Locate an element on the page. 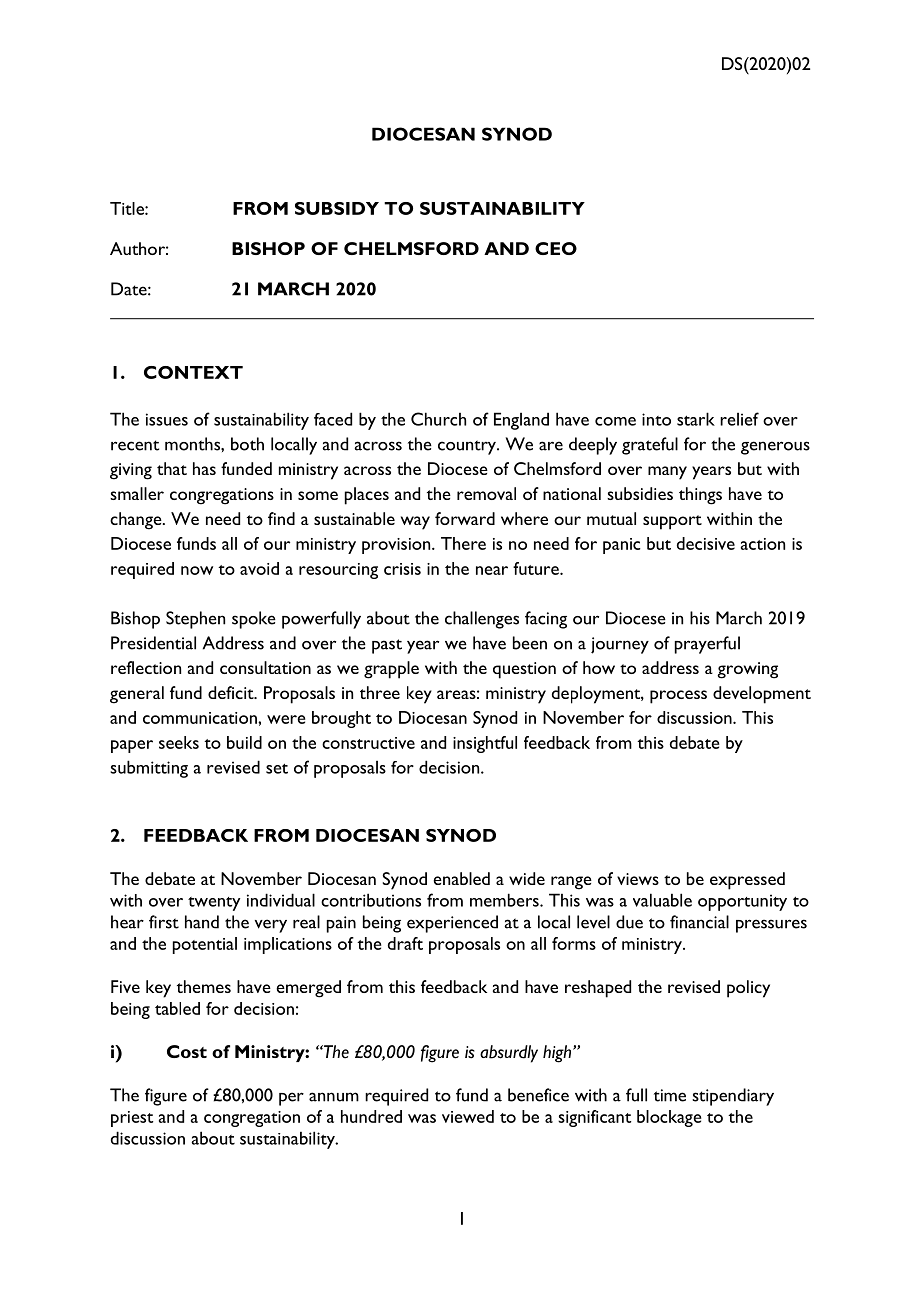 This document has height=1308, width=924. time is located at coordinates (670, 1095).
